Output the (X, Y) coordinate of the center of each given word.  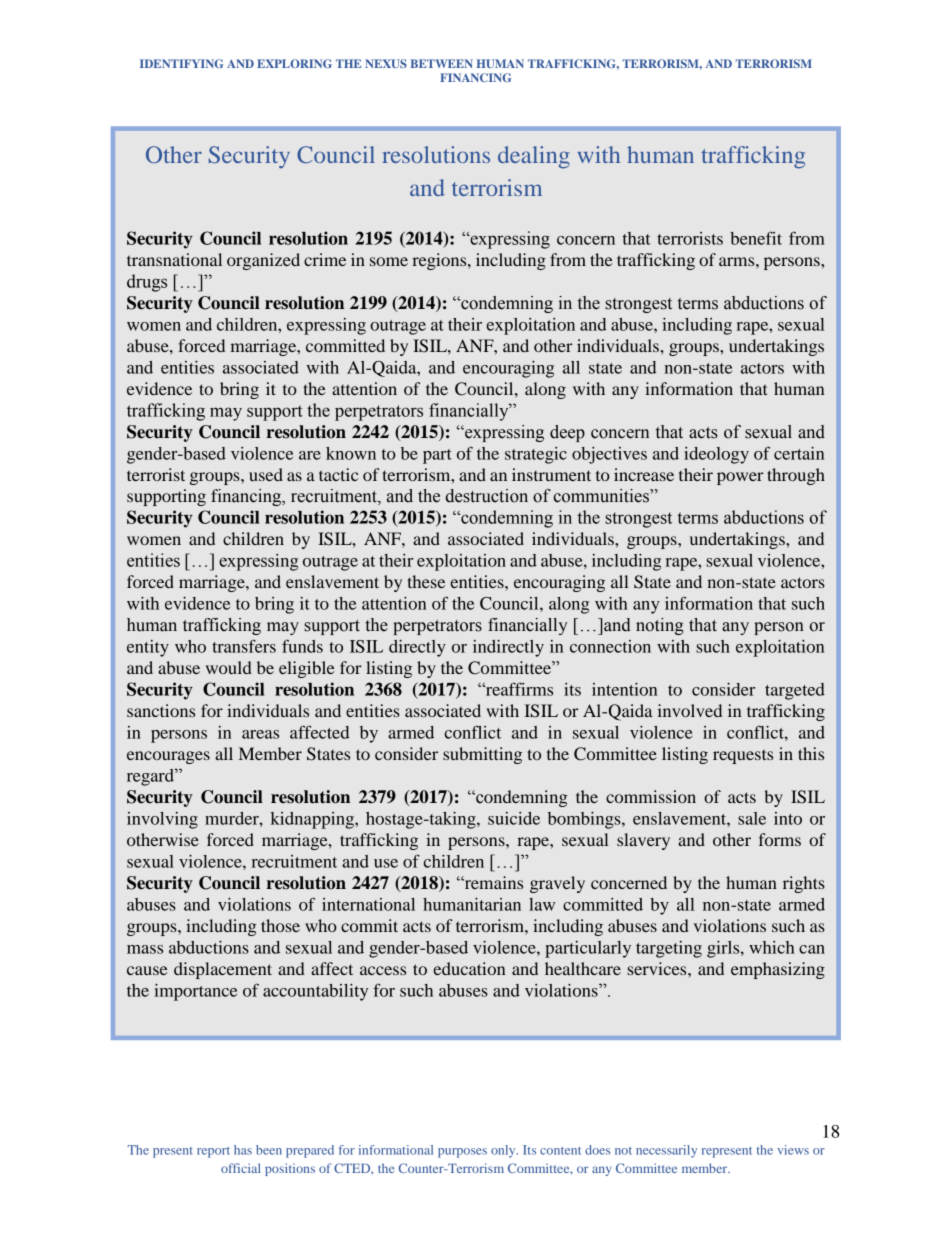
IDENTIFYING (182, 63)
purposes (462, 1153)
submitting (482, 755)
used (266, 474)
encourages (168, 757)
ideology (716, 455)
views (793, 1150)
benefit (756, 238)
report (213, 1152)
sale (752, 818)
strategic (536, 455)
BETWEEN (441, 63)
